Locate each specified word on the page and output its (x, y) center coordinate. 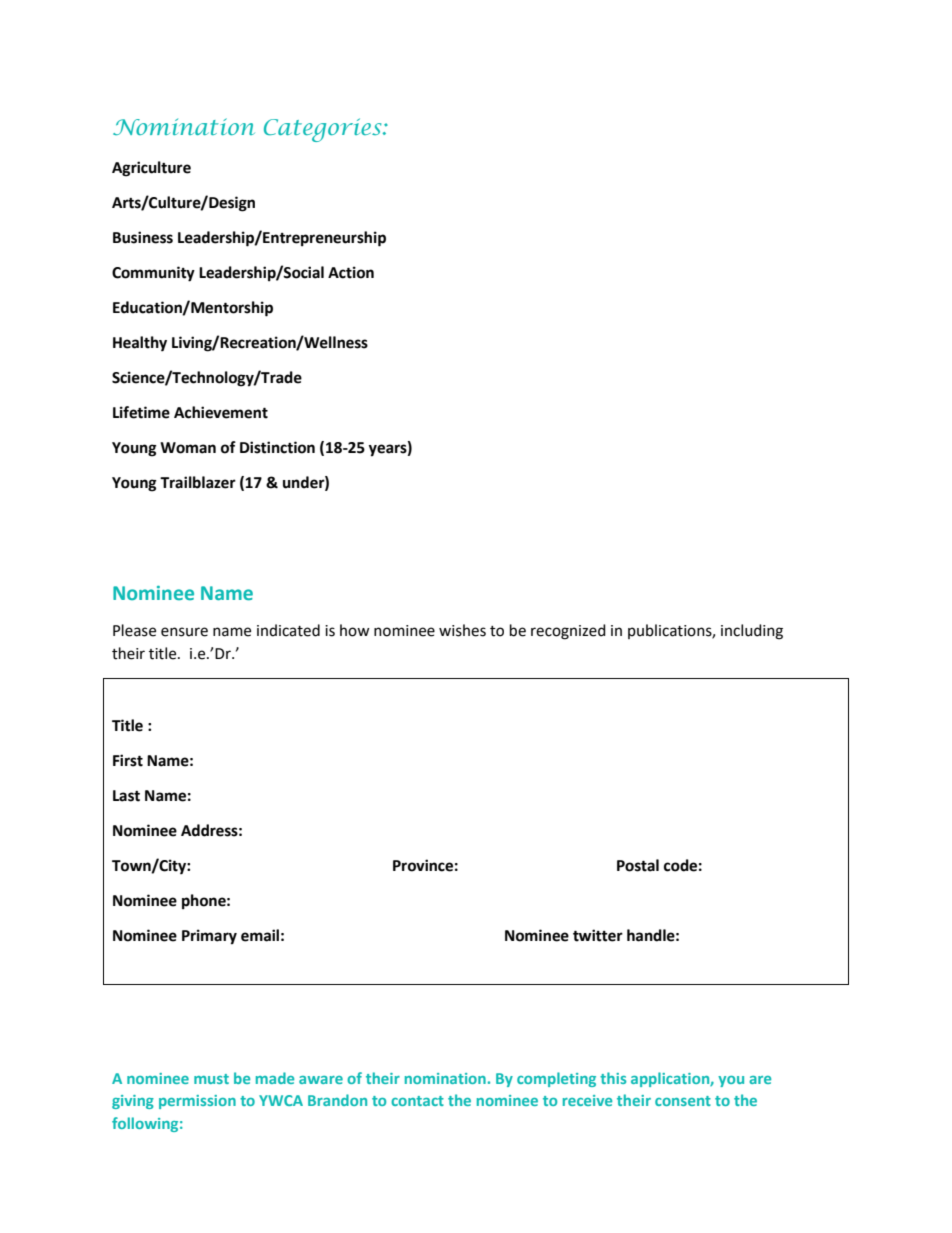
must (211, 1079)
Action (351, 272)
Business (143, 237)
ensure (184, 632)
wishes (462, 630)
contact (417, 1101)
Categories (324, 130)
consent (683, 1101)
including (752, 632)
